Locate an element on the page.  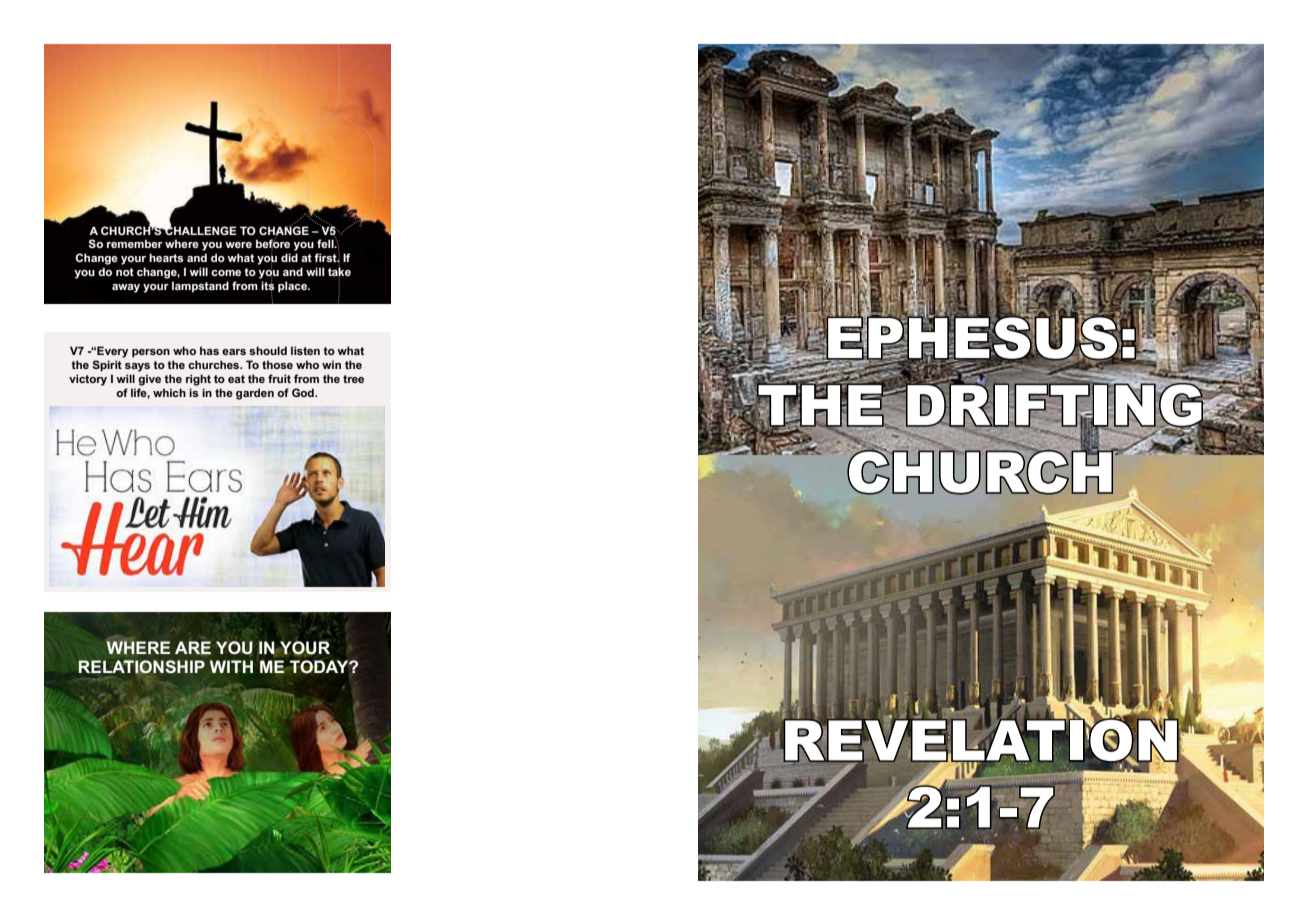
tree is located at coordinates (353, 379).
